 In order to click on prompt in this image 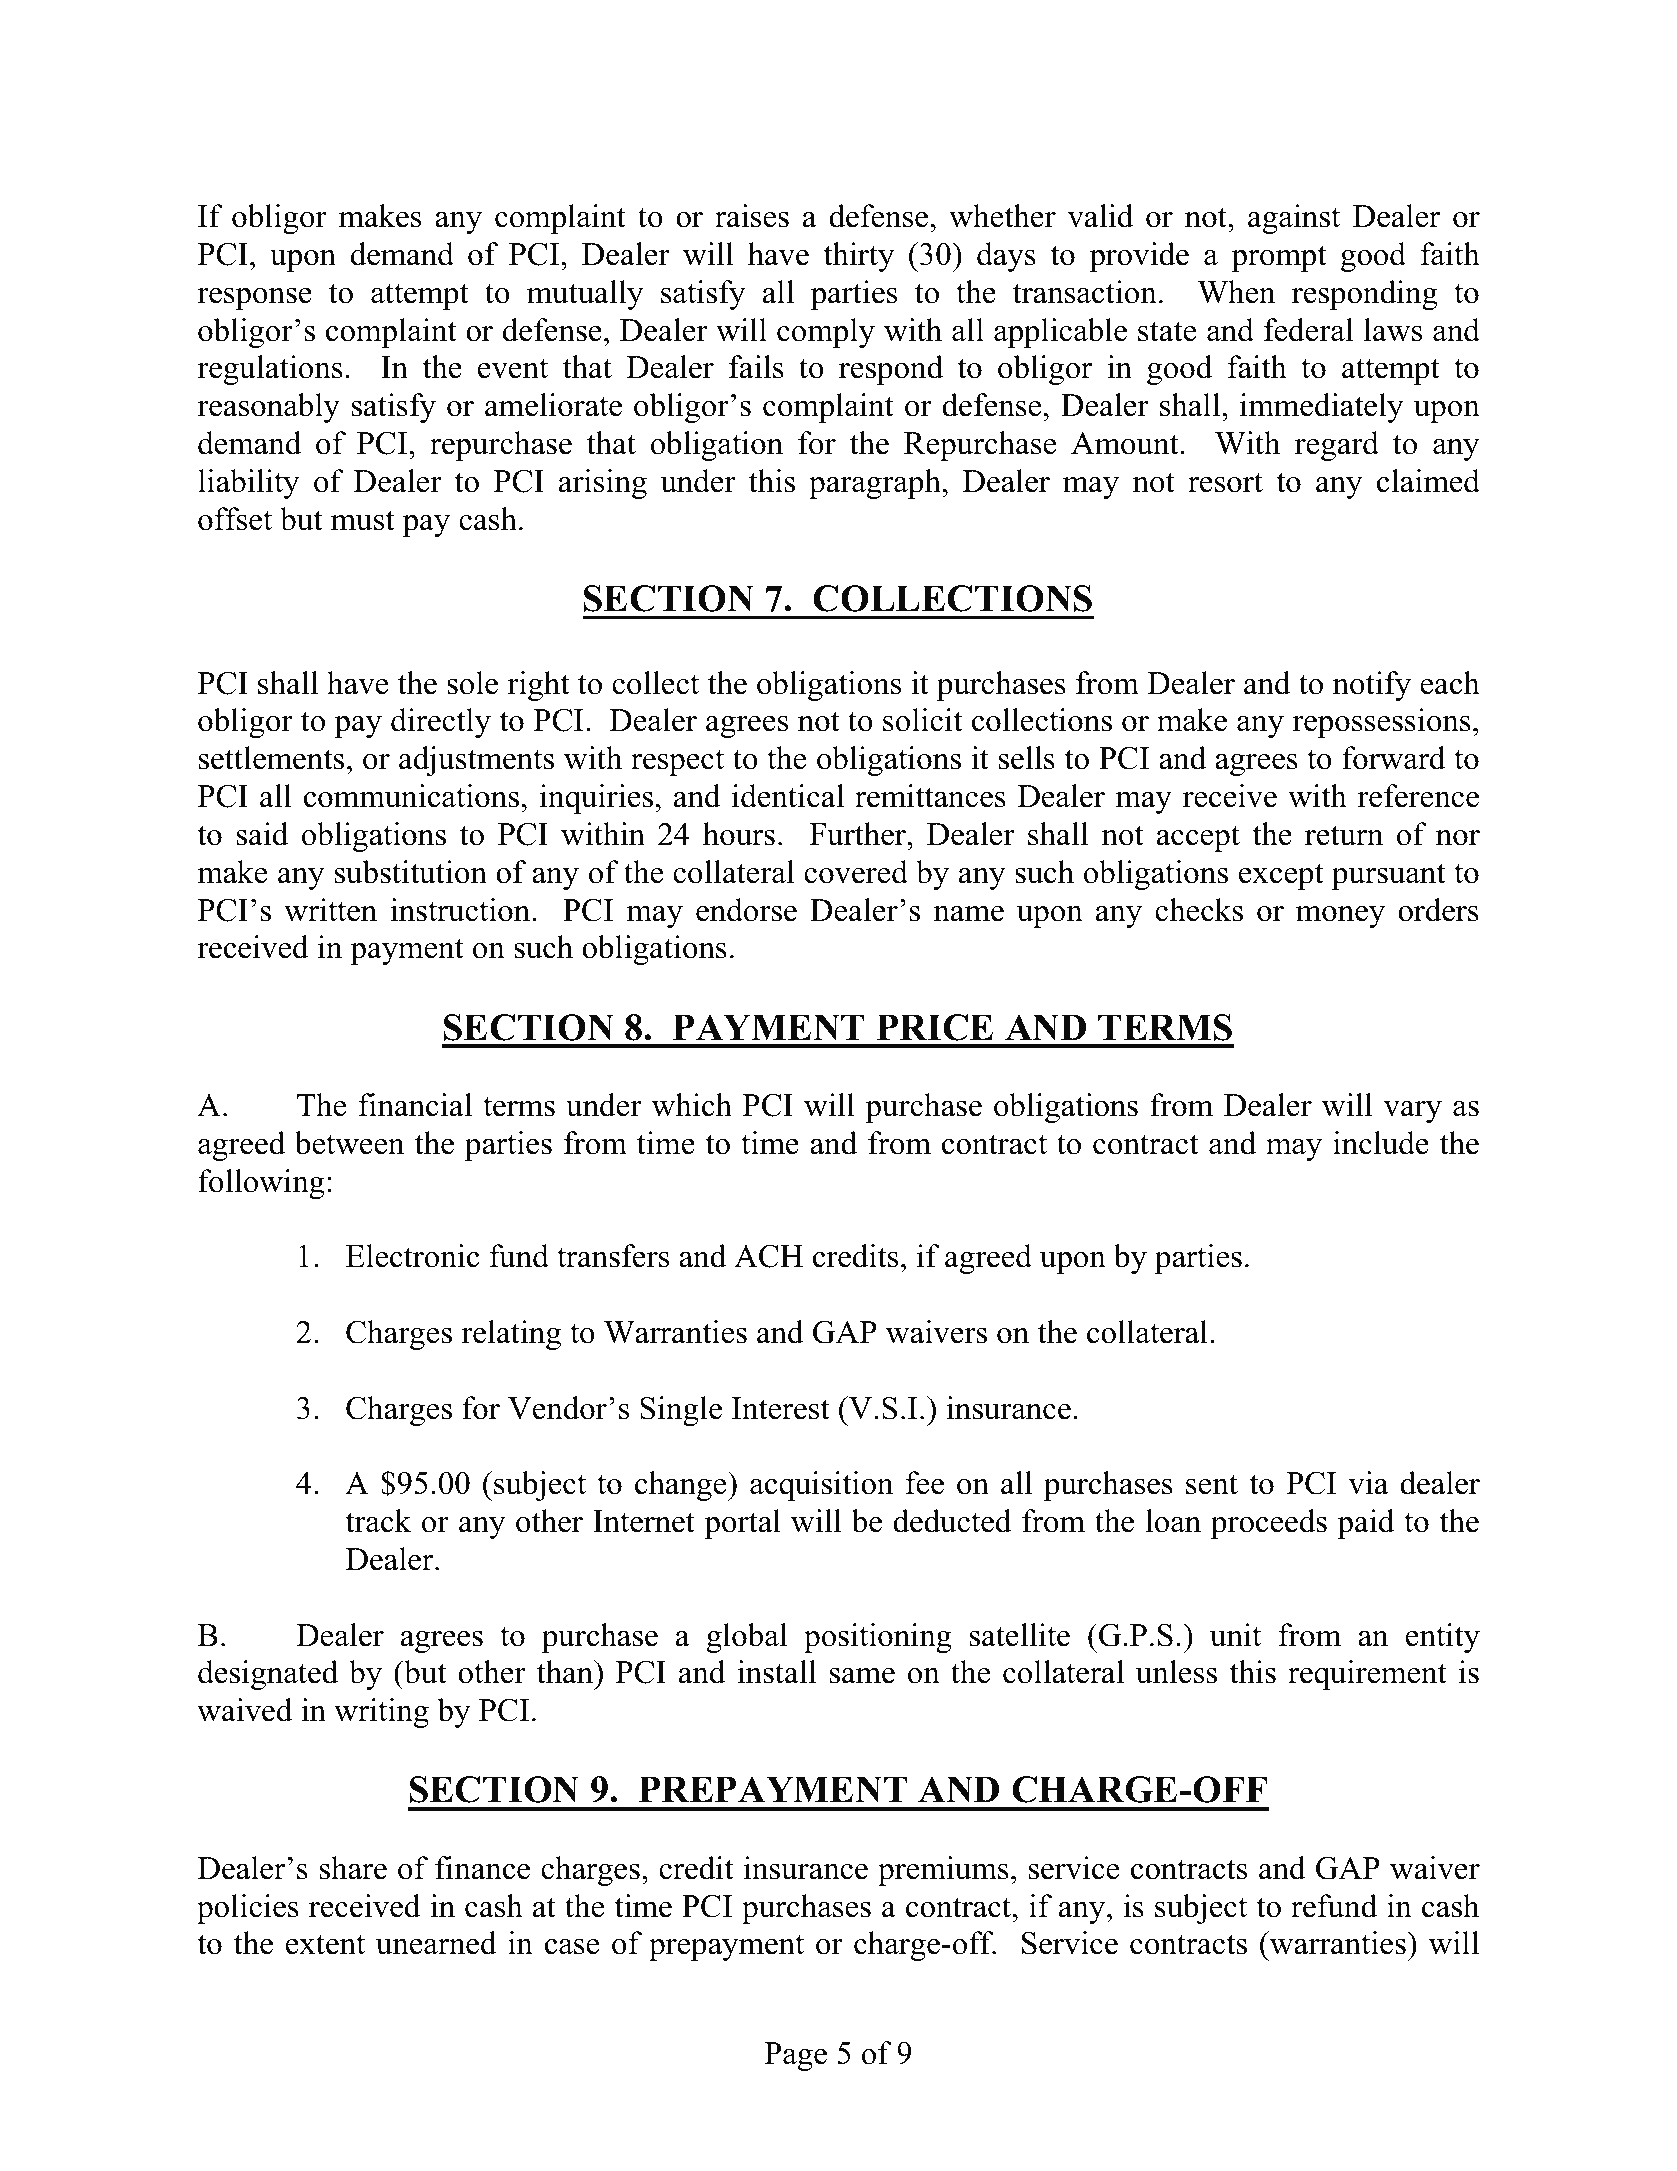, I will do `click(1279, 258)`.
